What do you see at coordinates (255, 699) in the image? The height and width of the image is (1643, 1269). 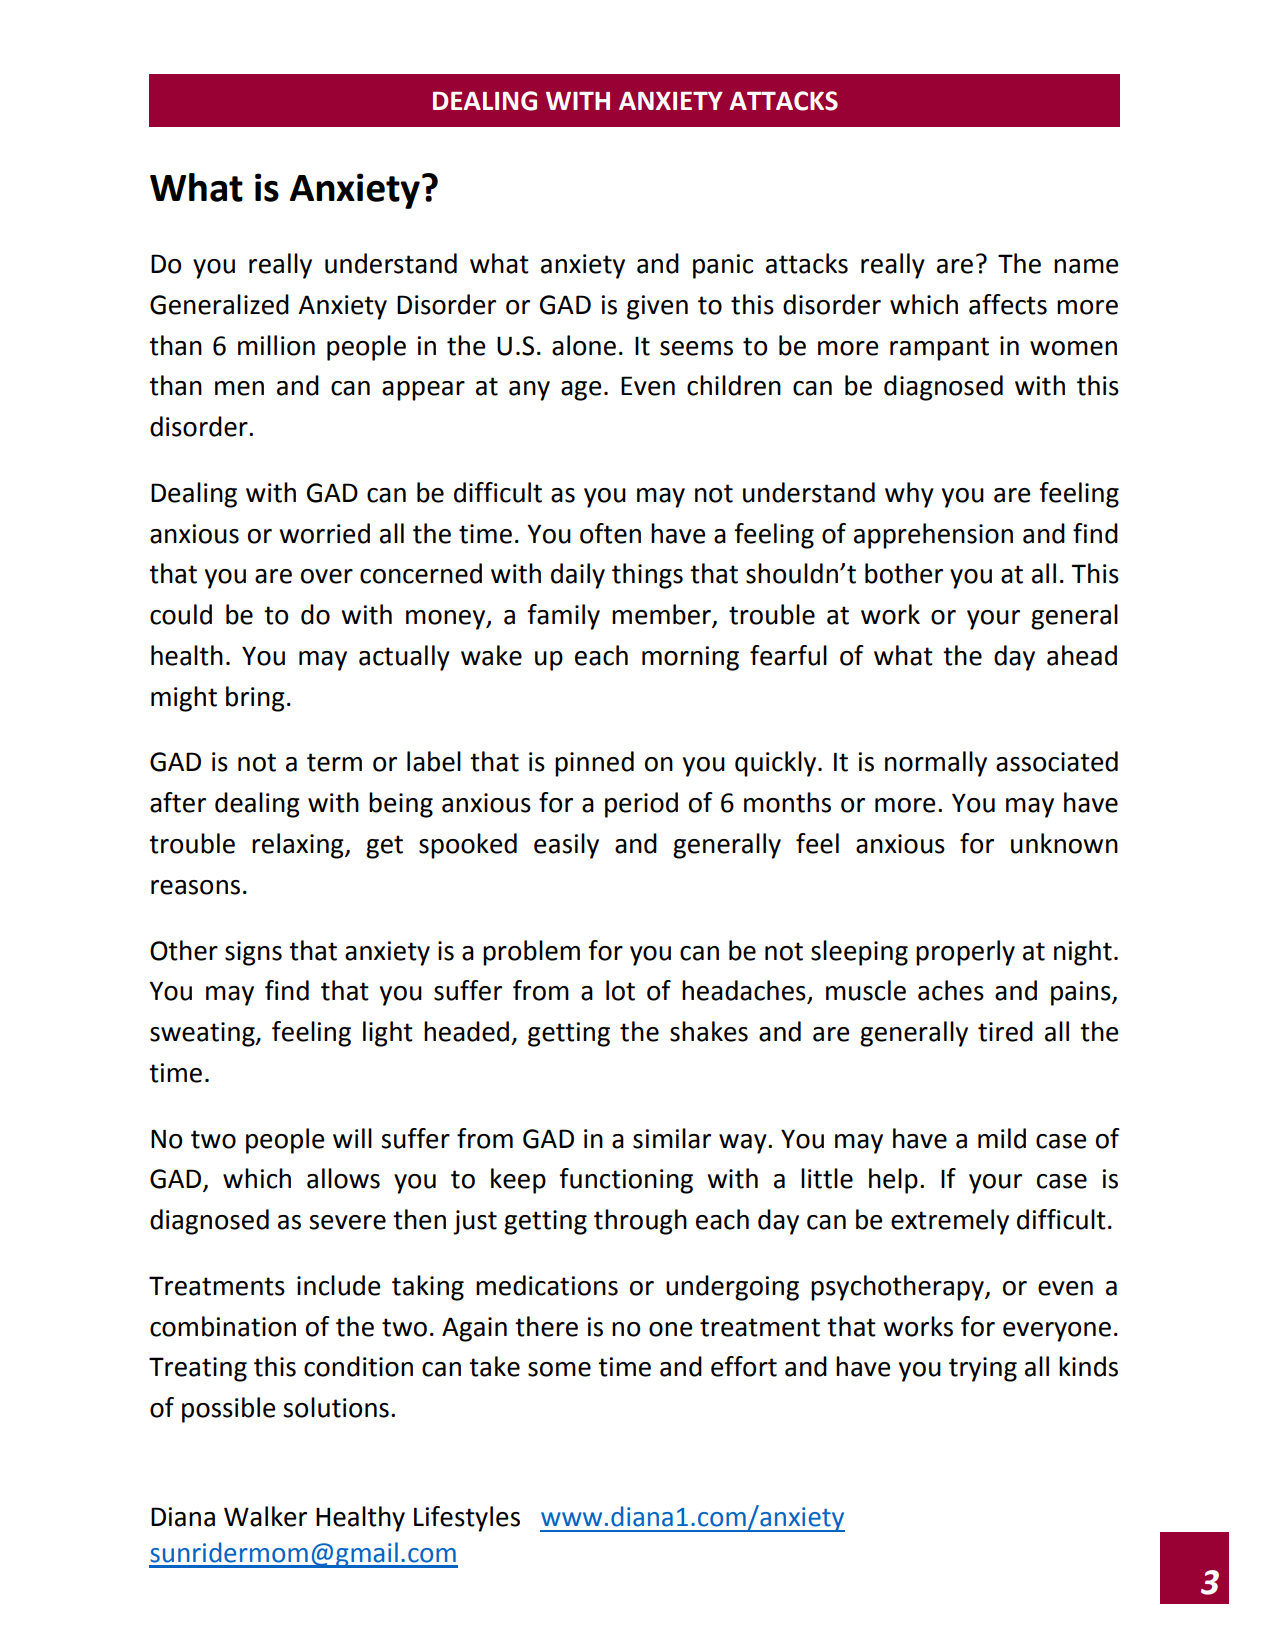 I see `bring` at bounding box center [255, 699].
